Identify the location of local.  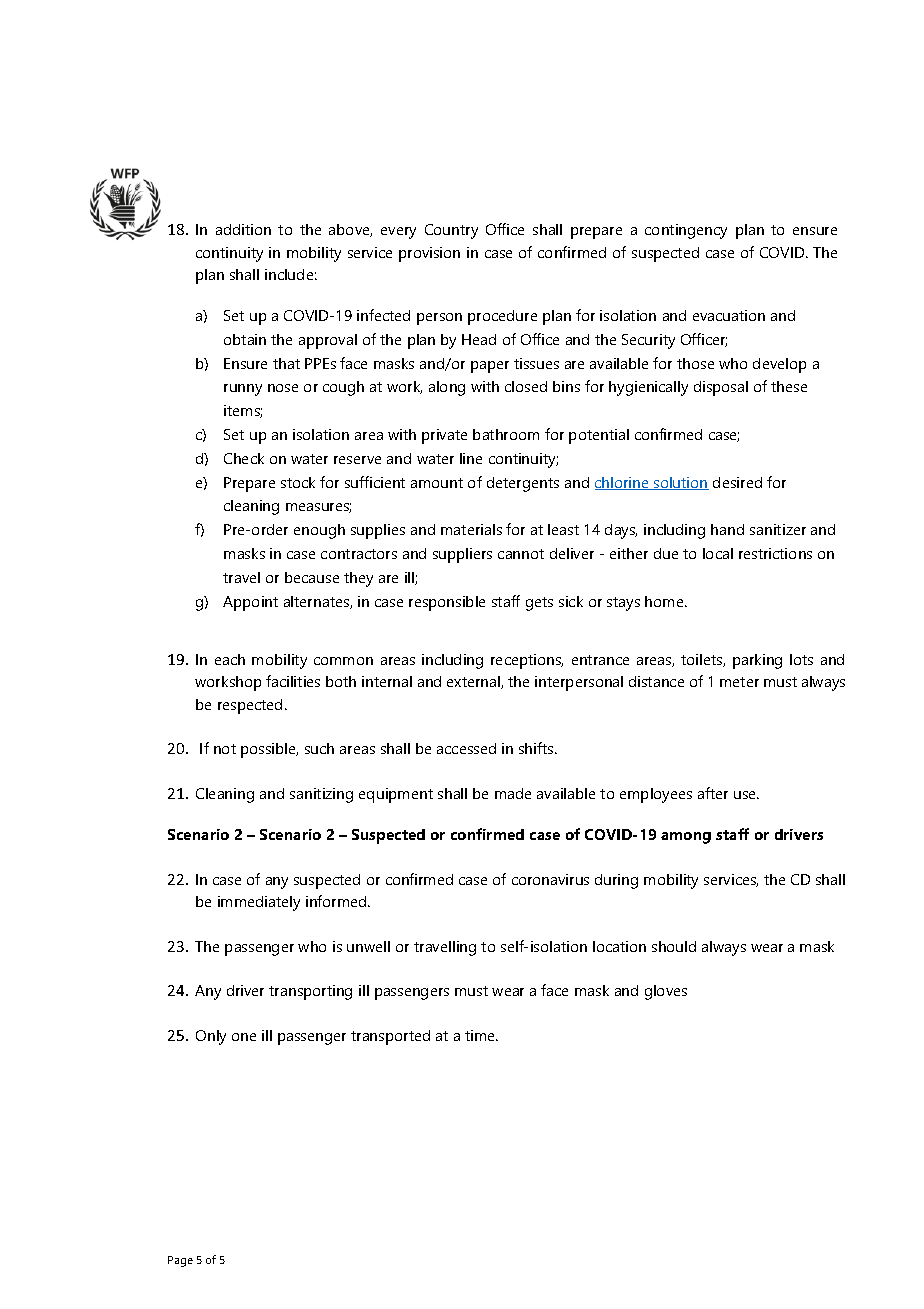
(718, 553).
